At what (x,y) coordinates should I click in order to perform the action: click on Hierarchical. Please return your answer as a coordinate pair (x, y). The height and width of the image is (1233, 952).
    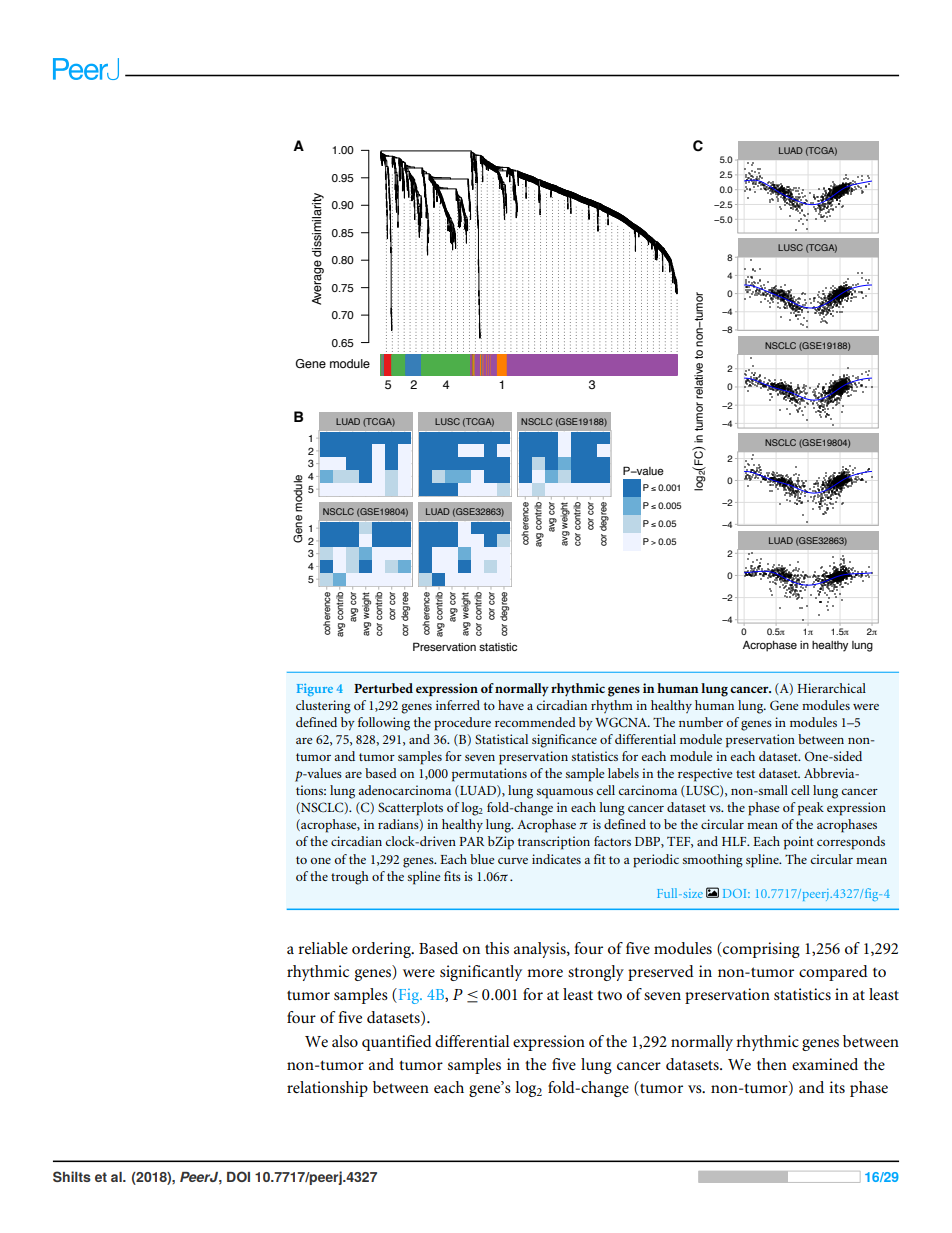
    Looking at the image, I should click on (831, 688).
